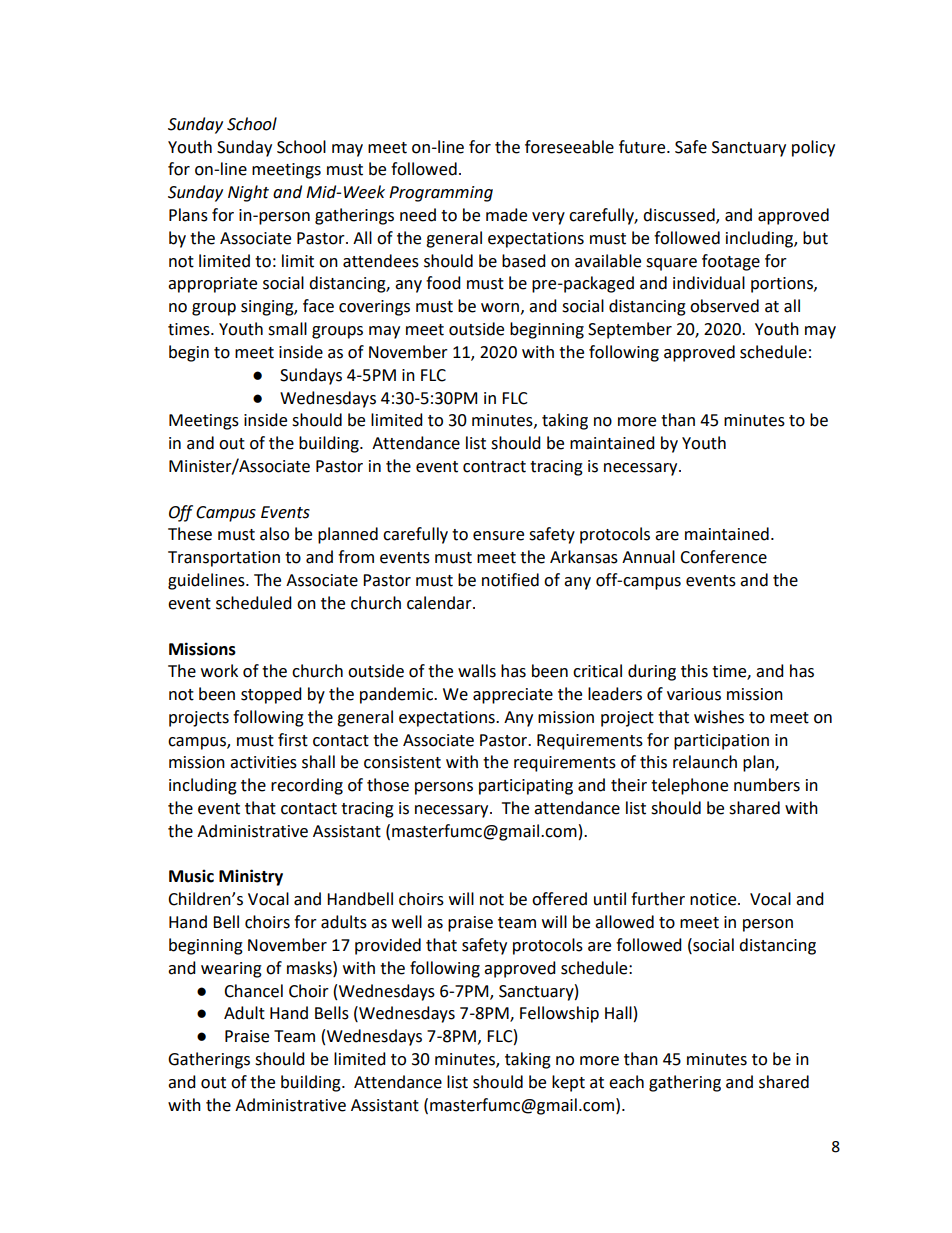  What do you see at coordinates (494, 467) in the page?
I see `contract` at bounding box center [494, 467].
